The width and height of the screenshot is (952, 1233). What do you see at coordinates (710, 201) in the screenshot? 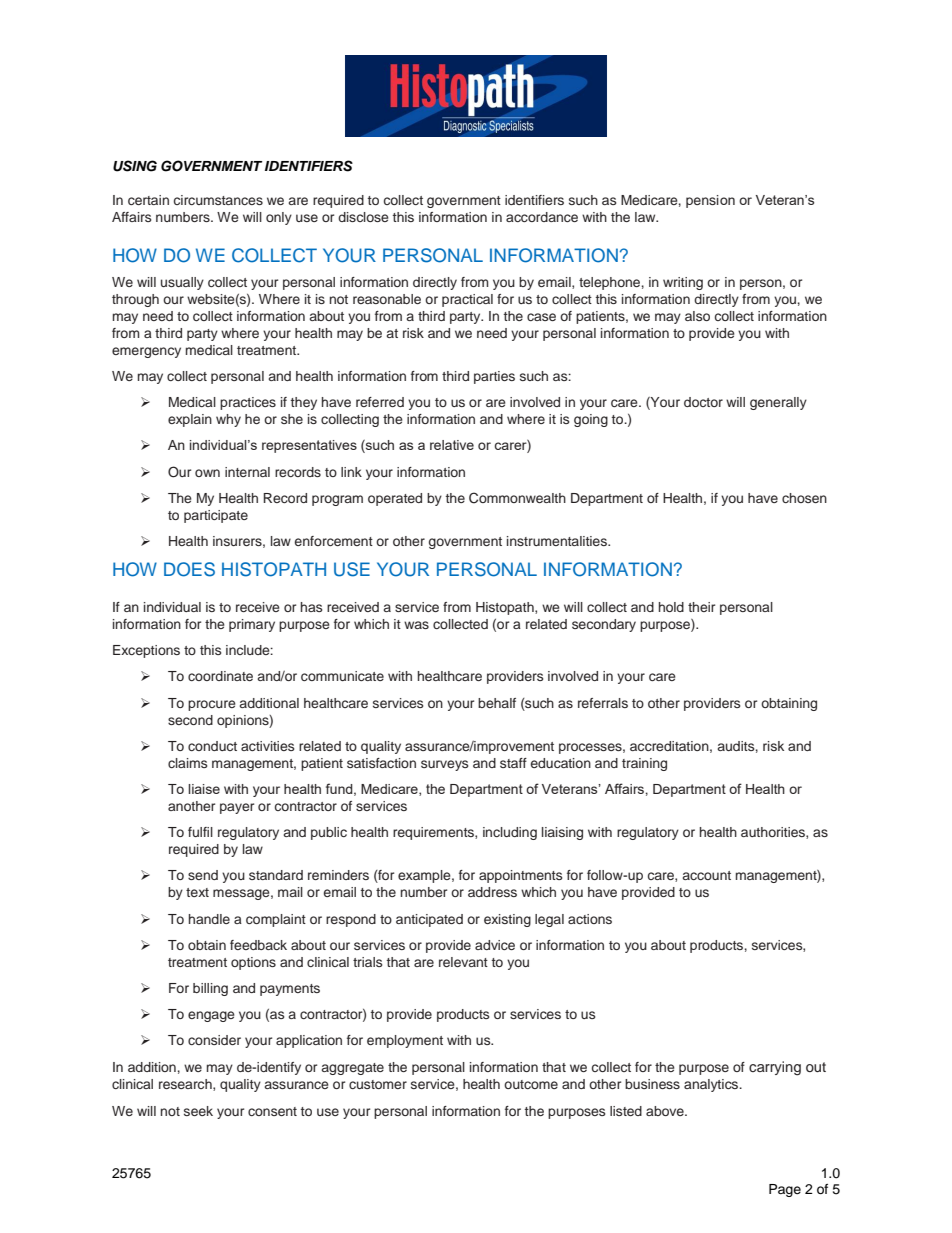
I see `pension` at bounding box center [710, 201].
